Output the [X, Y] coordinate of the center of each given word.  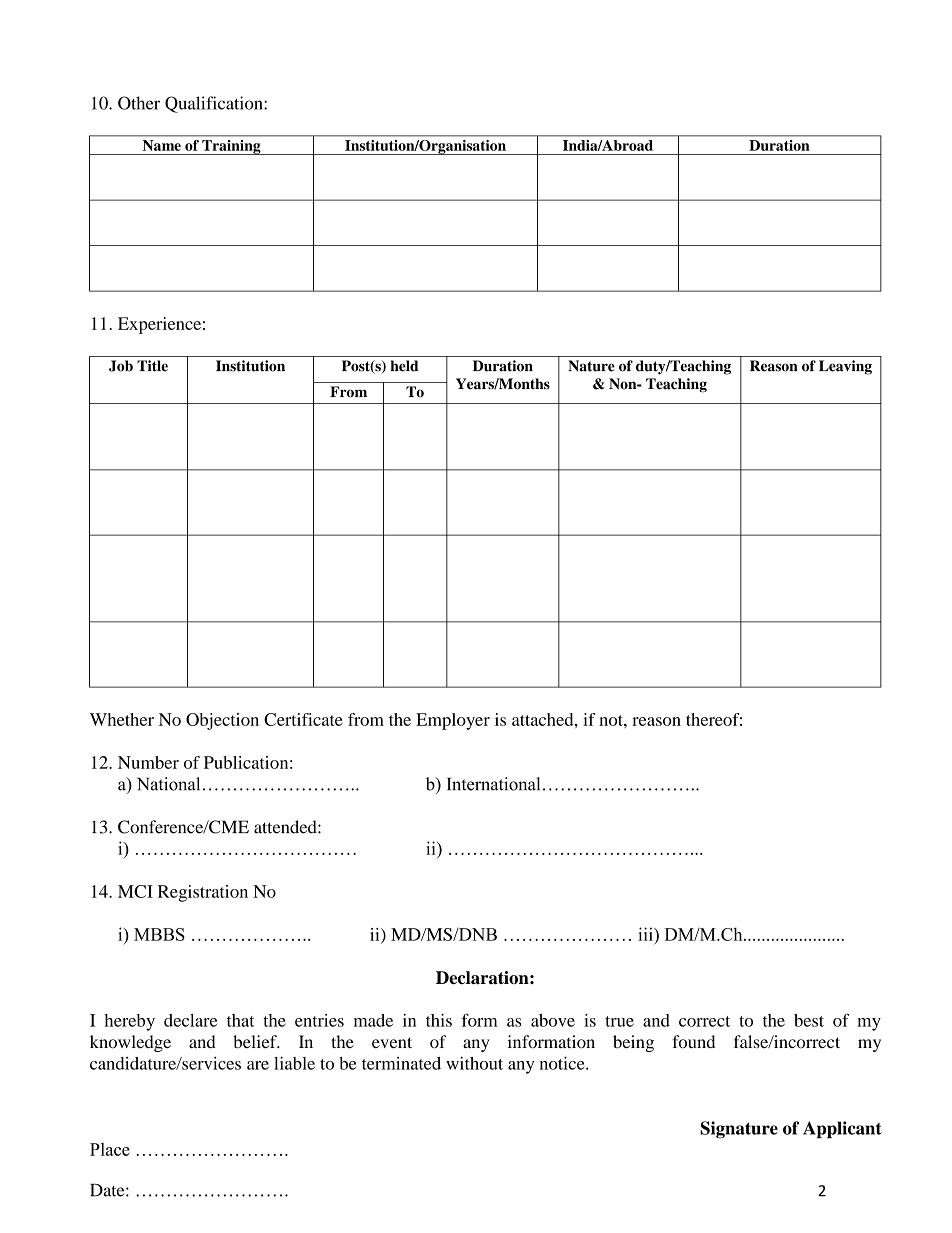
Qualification [215, 104]
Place [110, 1149]
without [474, 1063]
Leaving [845, 367]
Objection [222, 721]
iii [646, 934]
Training [231, 147]
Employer [453, 721]
